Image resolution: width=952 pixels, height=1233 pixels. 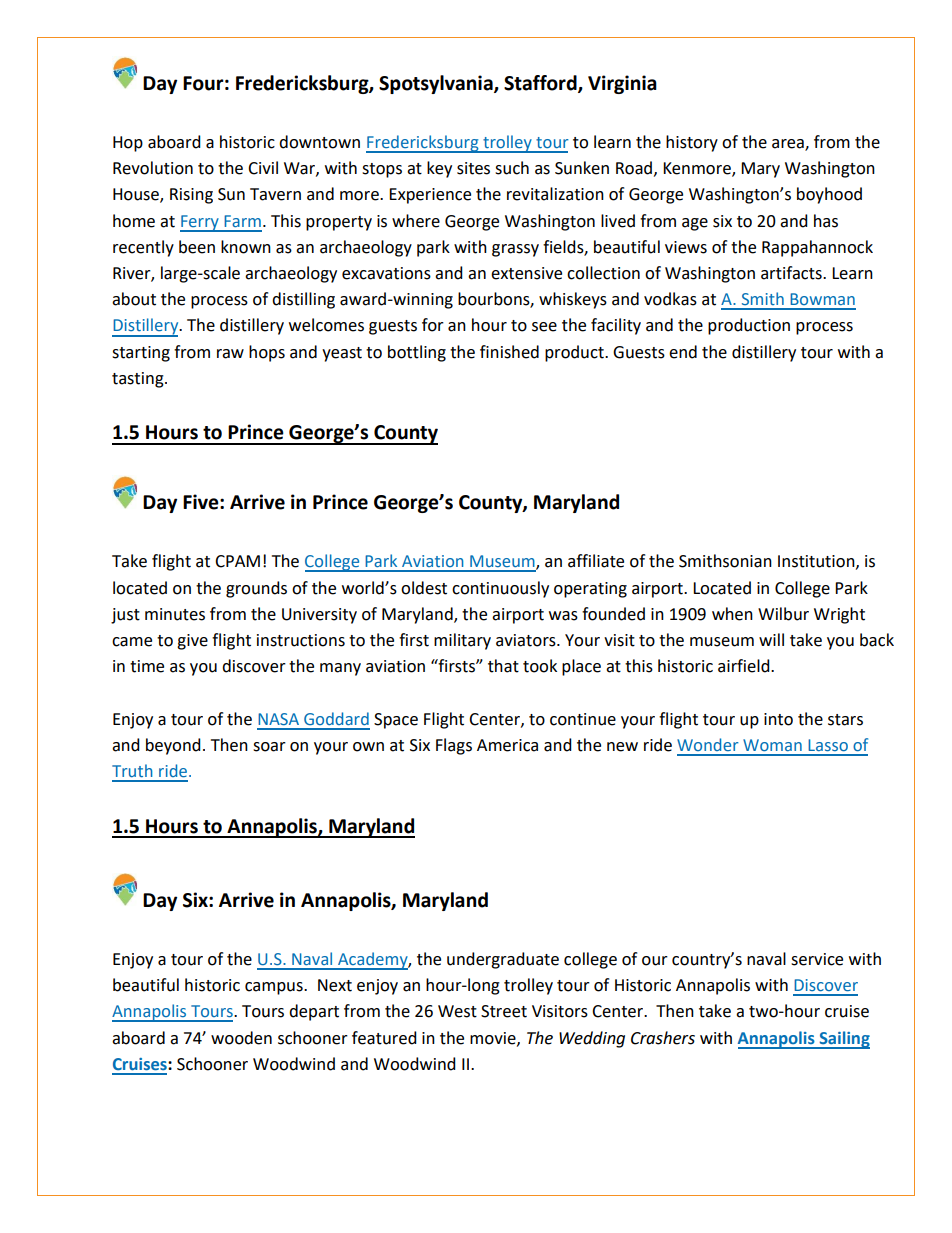 What do you see at coordinates (263, 168) in the page?
I see `Civil` at bounding box center [263, 168].
